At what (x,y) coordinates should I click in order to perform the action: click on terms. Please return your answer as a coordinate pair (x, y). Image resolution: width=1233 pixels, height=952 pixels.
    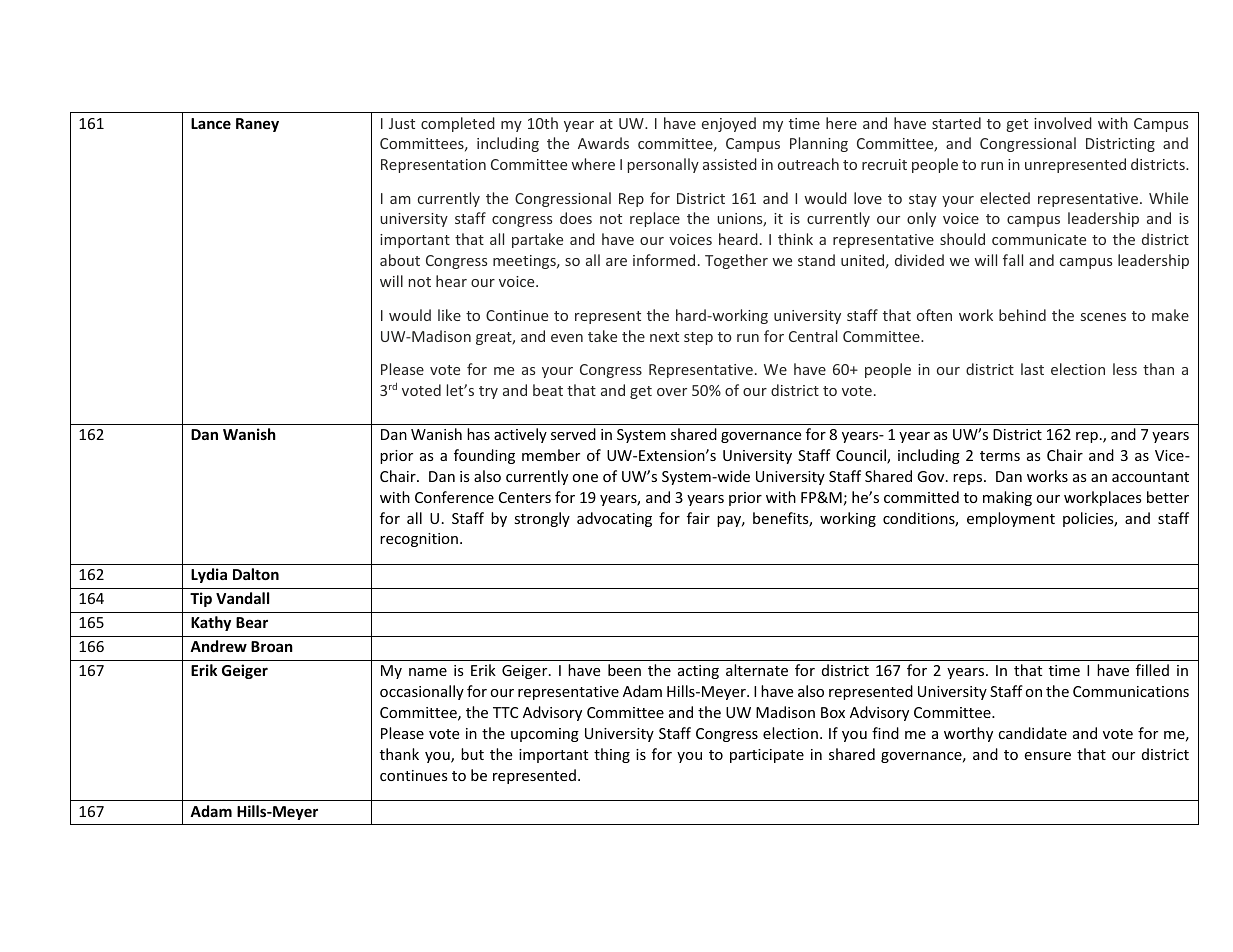
    Looking at the image, I should click on (1000, 456).
